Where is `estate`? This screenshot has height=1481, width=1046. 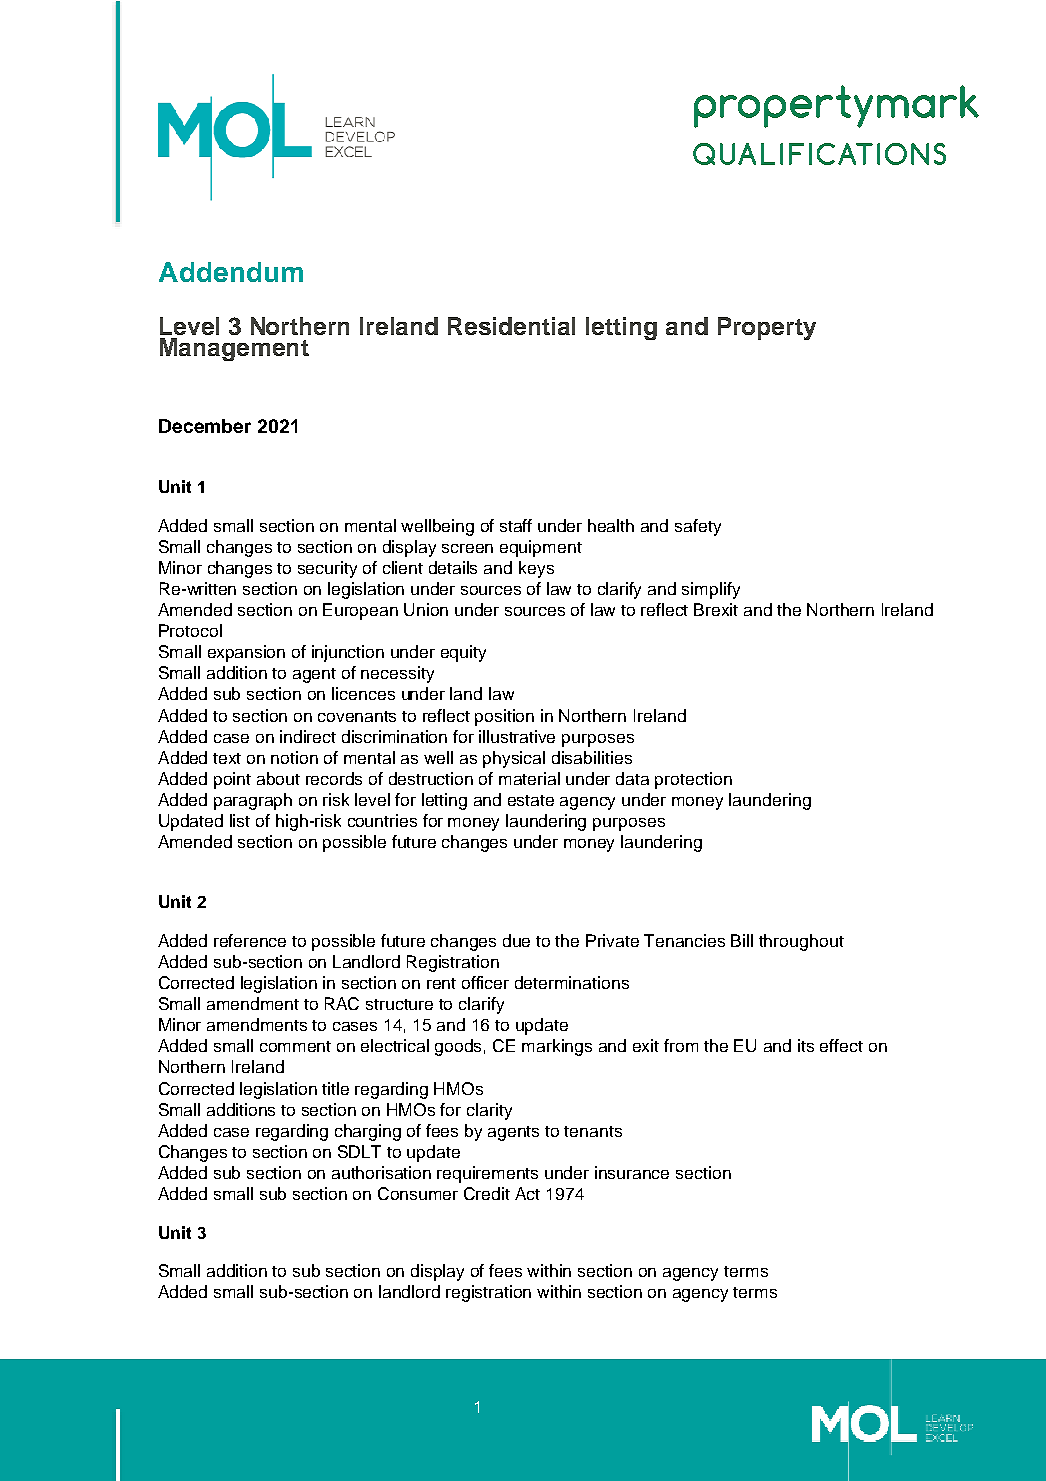 estate is located at coordinates (531, 800).
